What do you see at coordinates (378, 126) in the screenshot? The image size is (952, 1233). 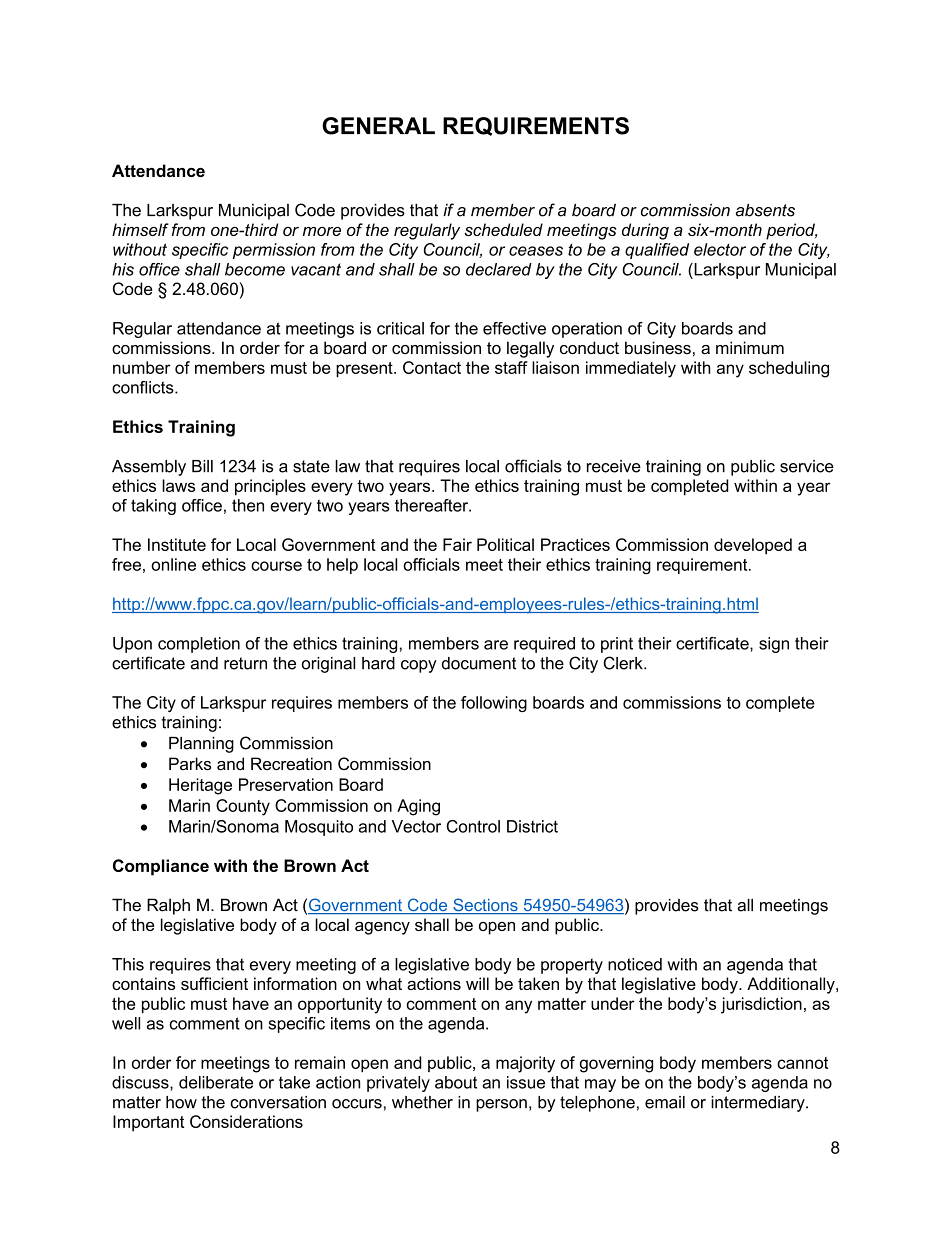 I see `GENERAL` at bounding box center [378, 126].
